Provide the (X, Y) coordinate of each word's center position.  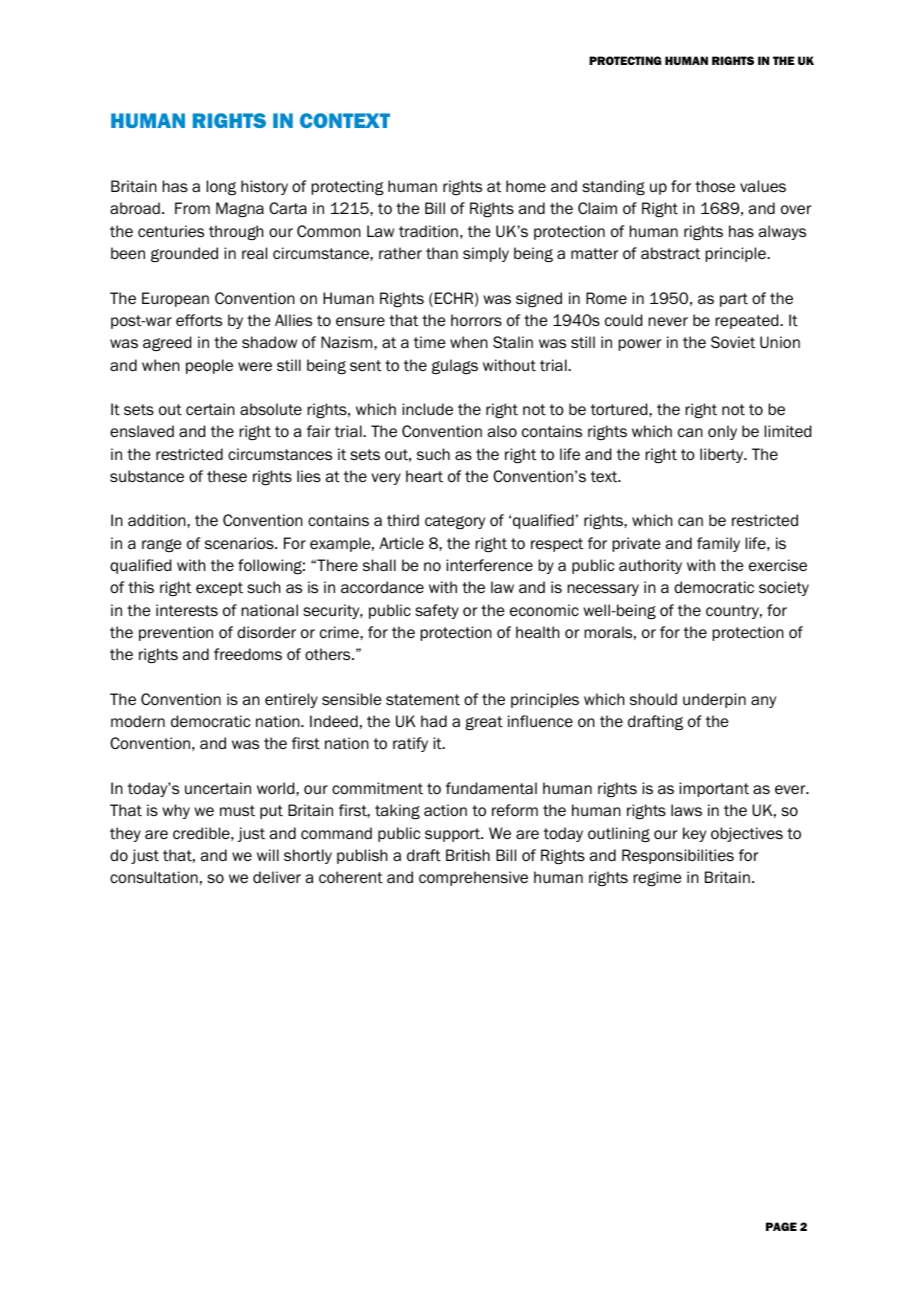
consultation (154, 877)
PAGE (781, 1226)
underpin (714, 700)
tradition (428, 231)
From (192, 208)
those (715, 186)
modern (138, 721)
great (484, 723)
